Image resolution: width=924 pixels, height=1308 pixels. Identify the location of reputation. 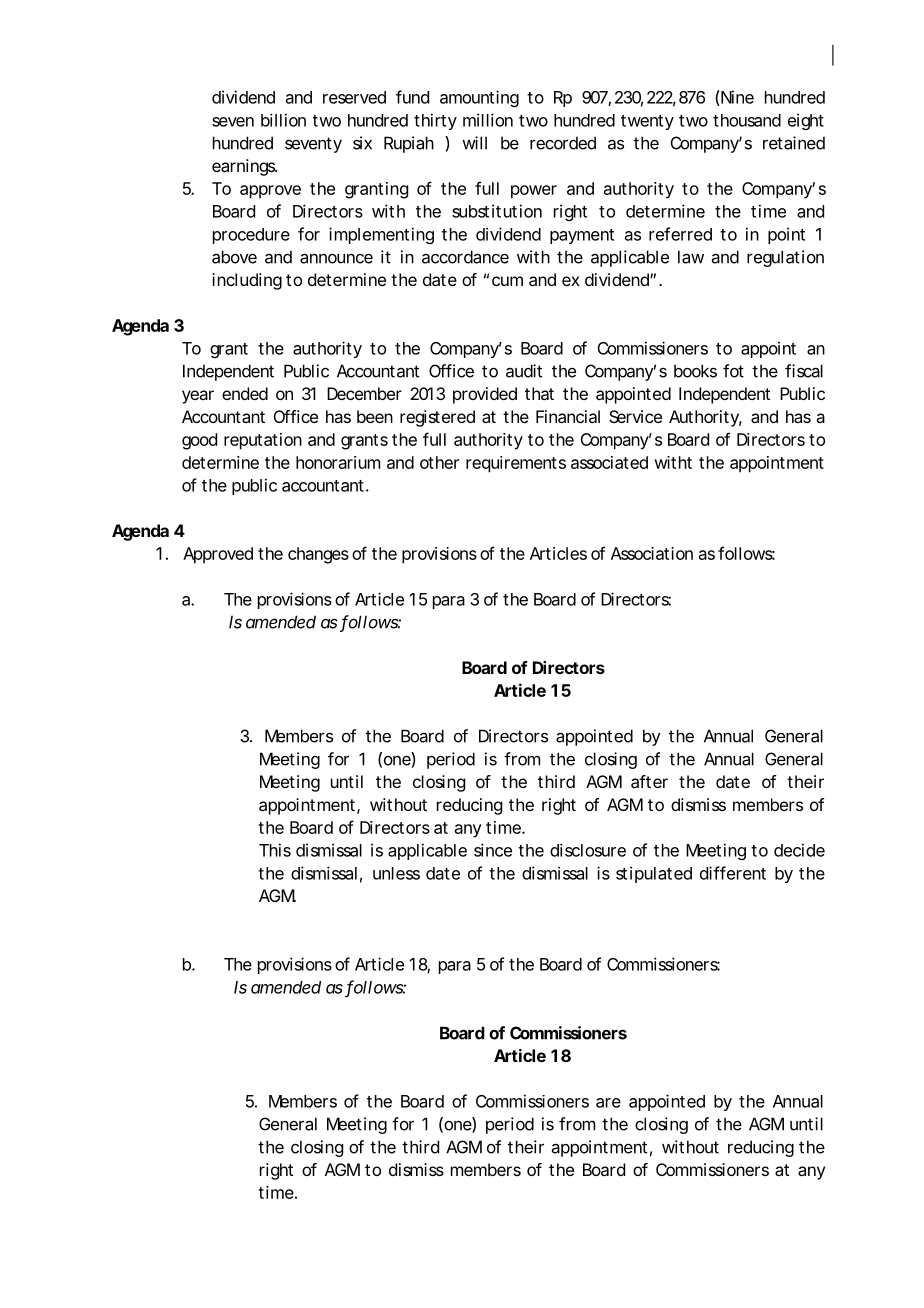
(263, 441).
